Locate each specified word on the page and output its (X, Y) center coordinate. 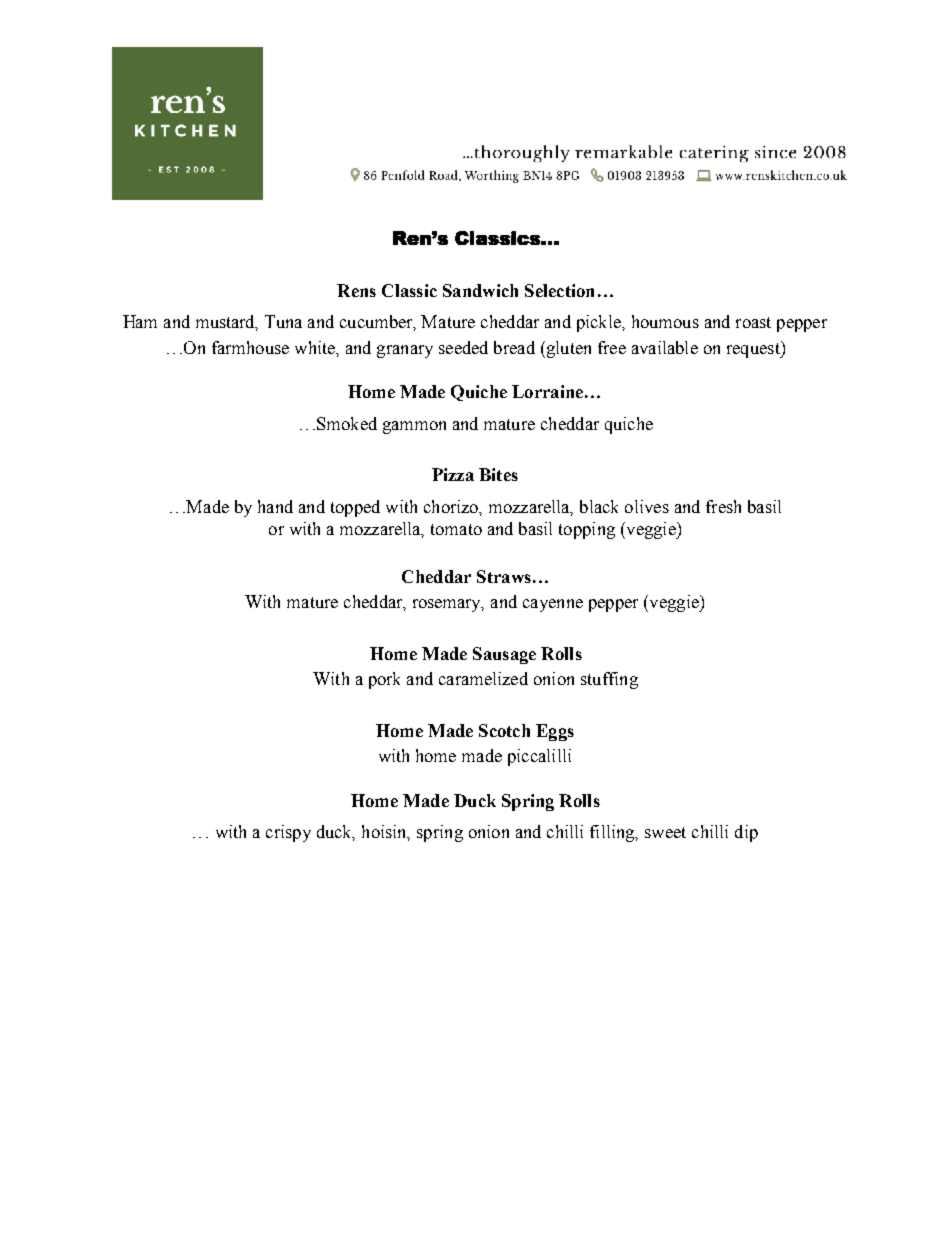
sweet (665, 832)
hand (275, 506)
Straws (504, 576)
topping (587, 530)
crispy (288, 833)
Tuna (283, 321)
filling (613, 833)
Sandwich (480, 290)
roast (753, 322)
